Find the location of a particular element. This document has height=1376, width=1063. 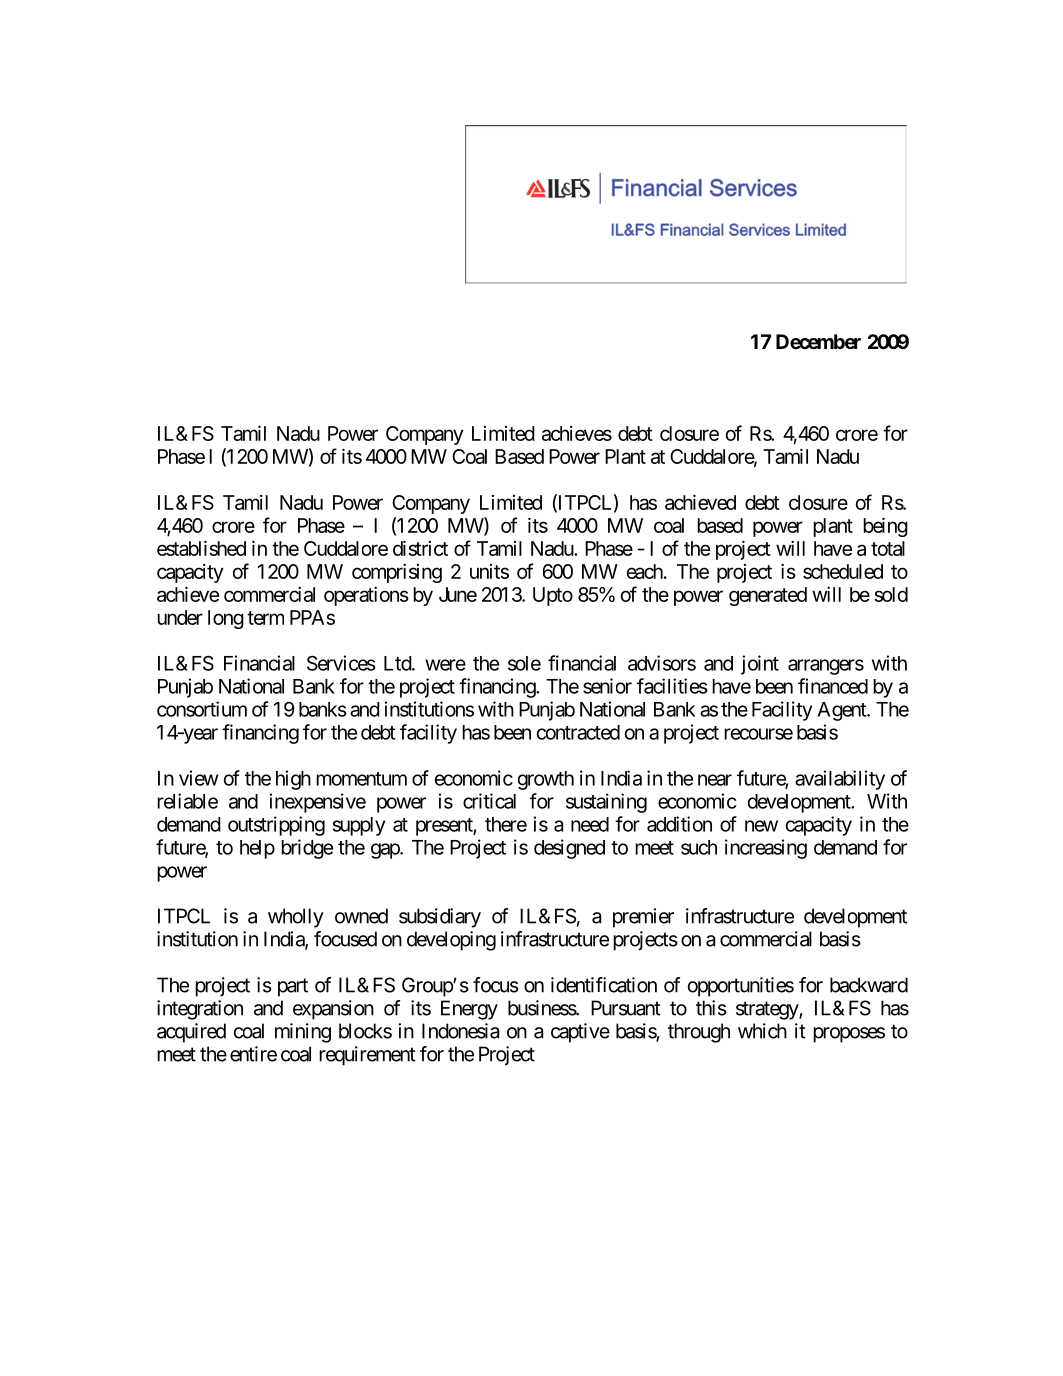

outstripping is located at coordinates (276, 826).
